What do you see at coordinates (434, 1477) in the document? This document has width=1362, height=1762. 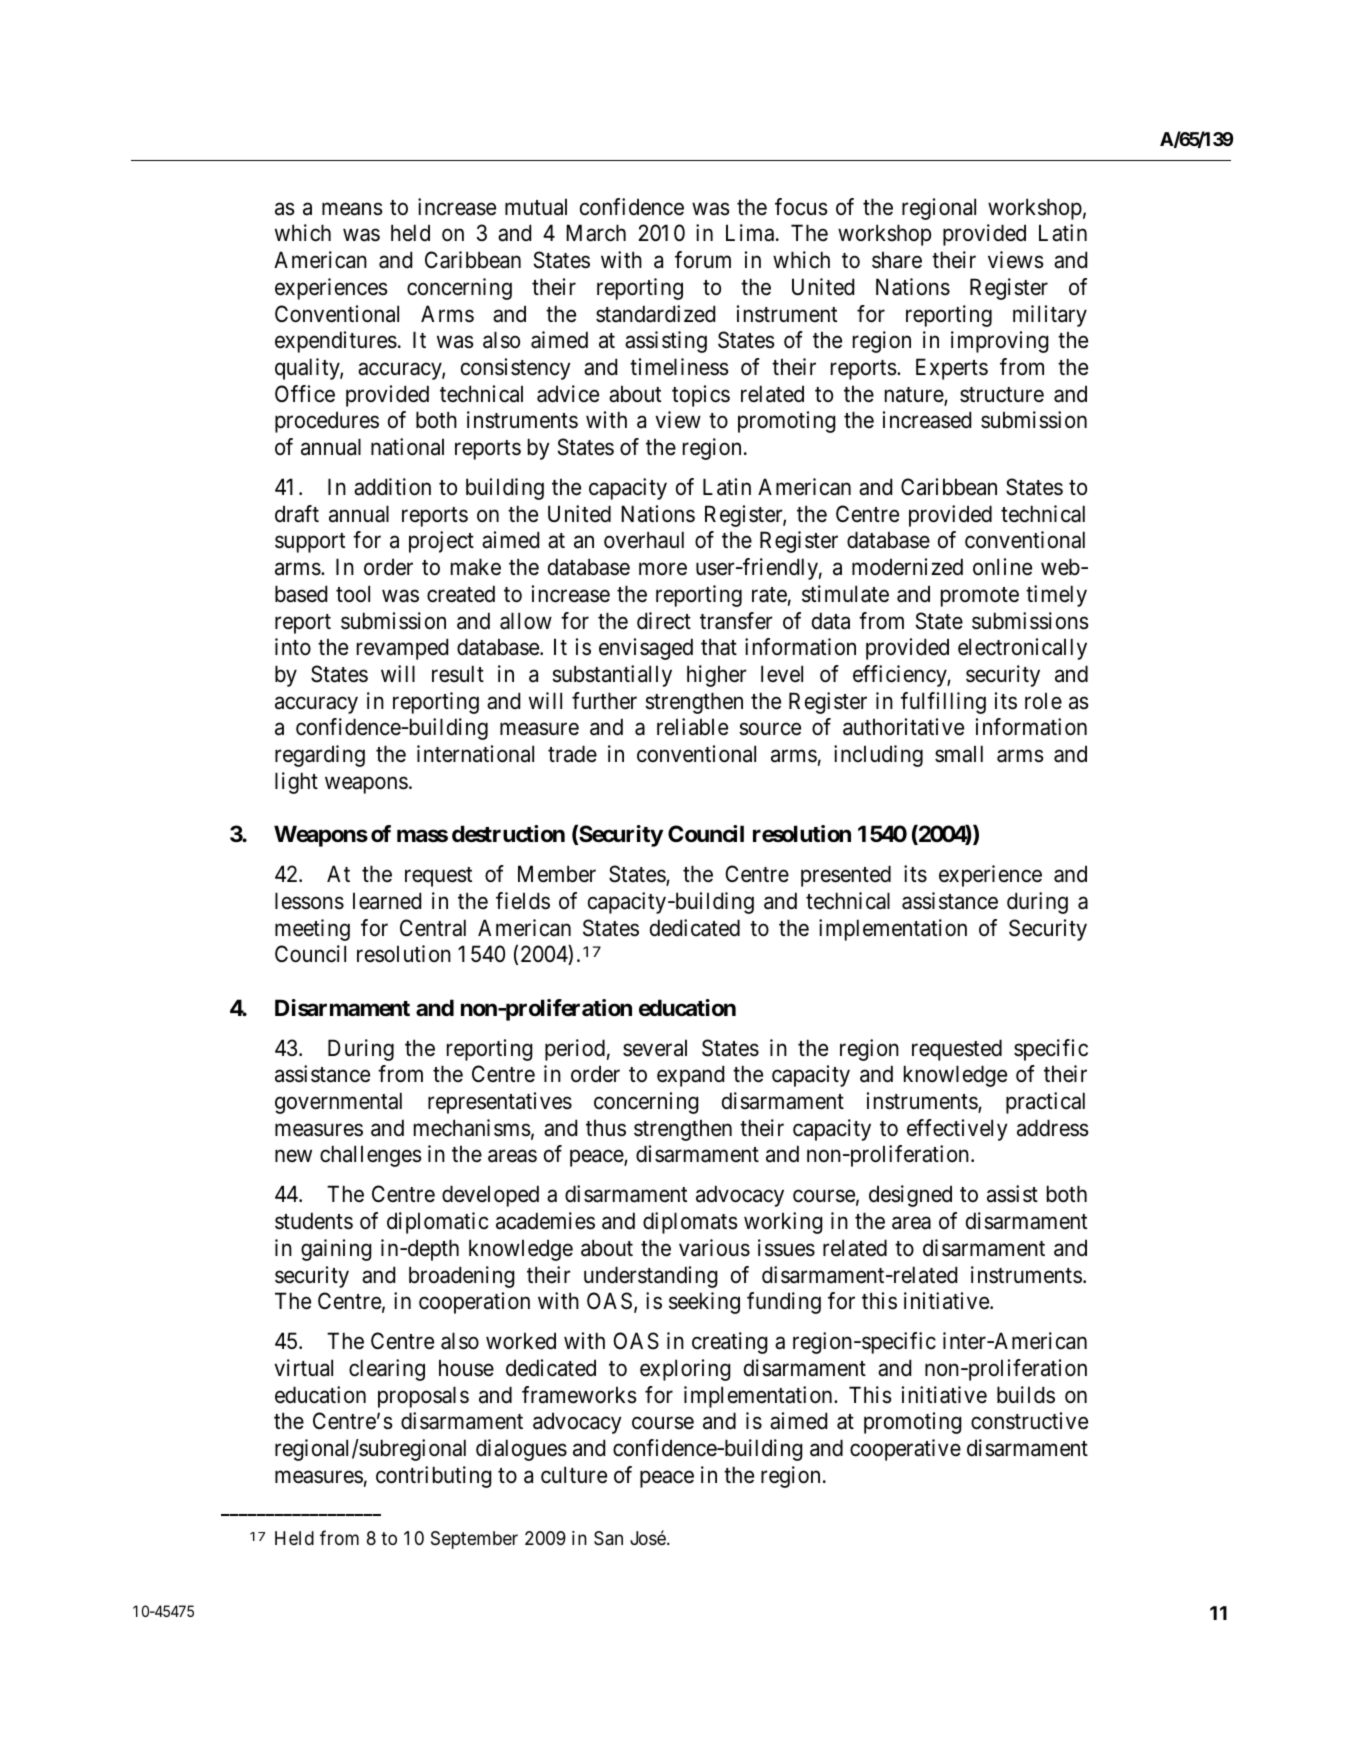 I see `contributing` at bounding box center [434, 1477].
